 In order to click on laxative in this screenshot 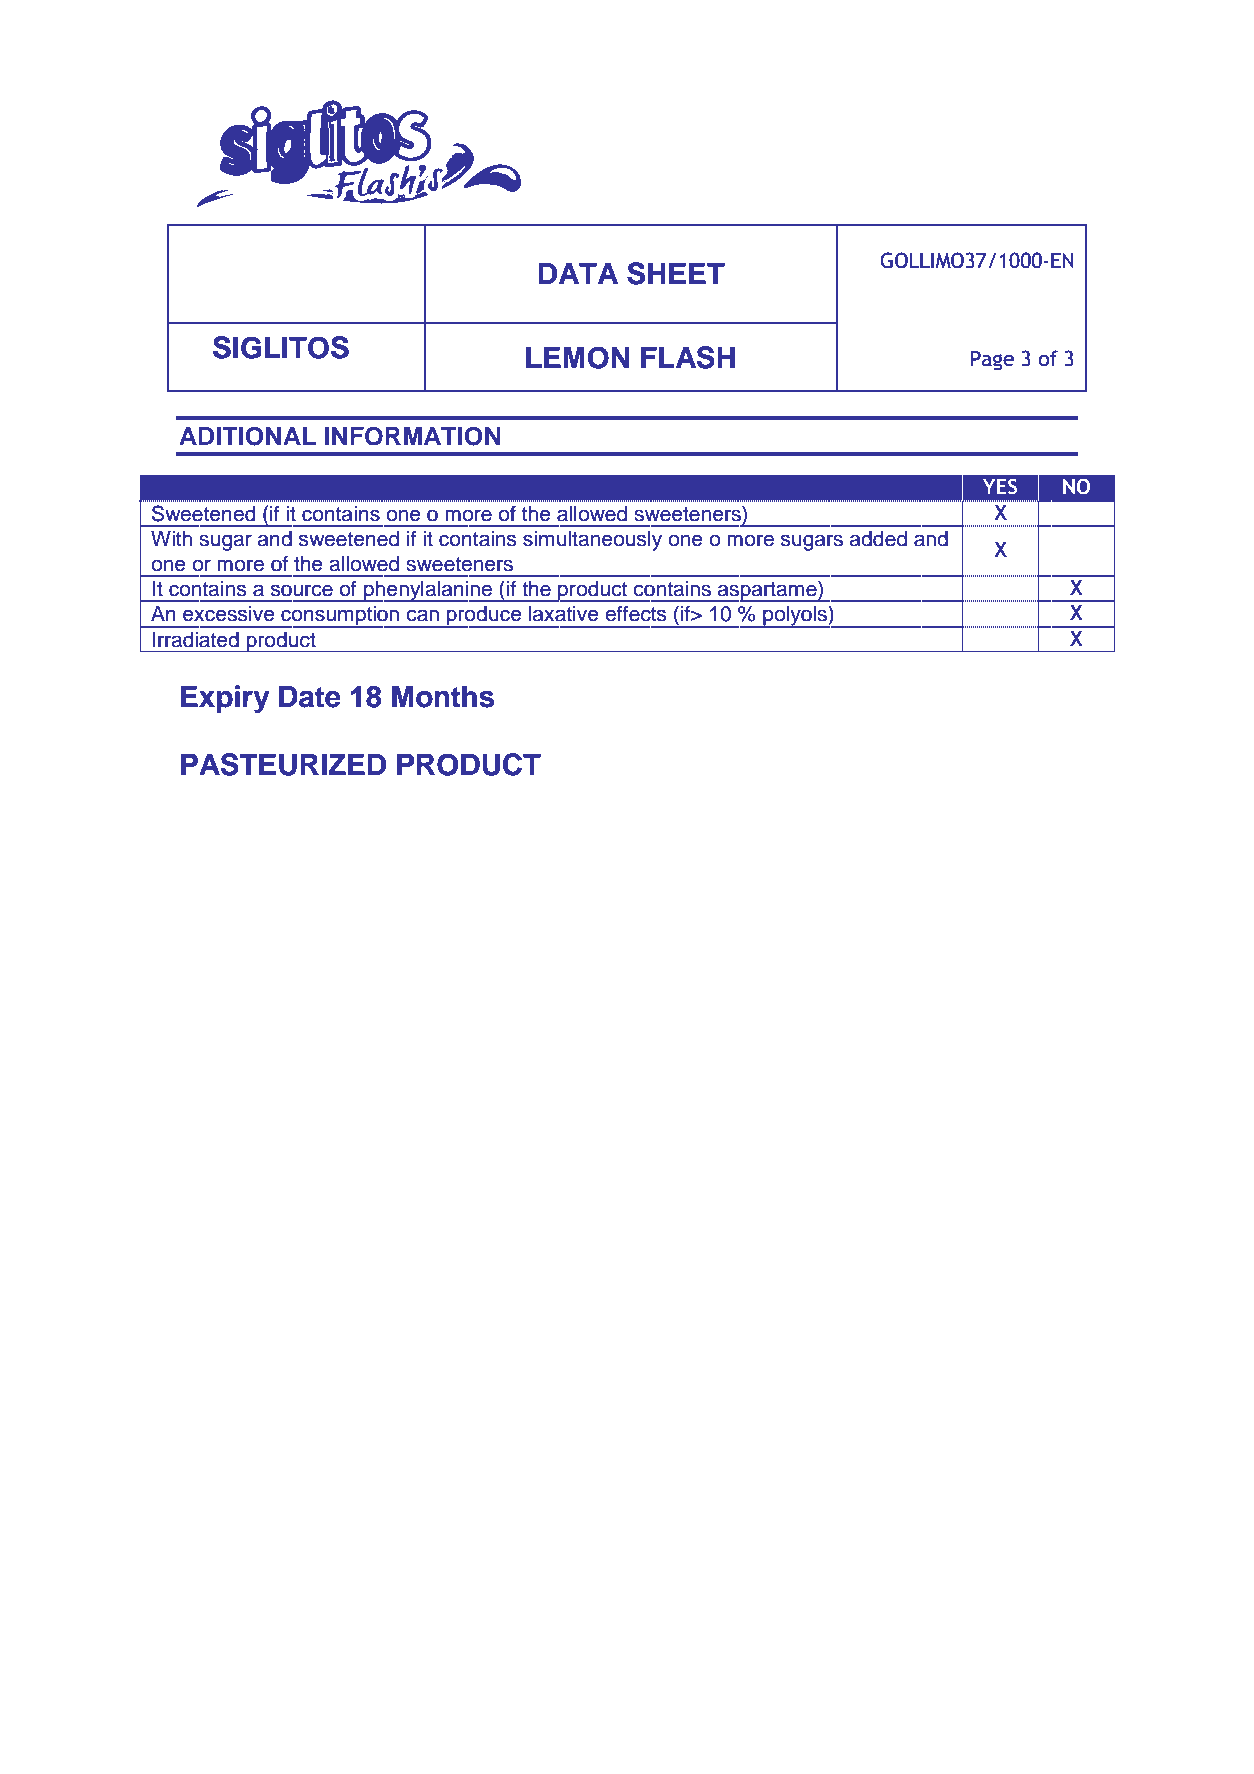, I will do `click(564, 614)`.
